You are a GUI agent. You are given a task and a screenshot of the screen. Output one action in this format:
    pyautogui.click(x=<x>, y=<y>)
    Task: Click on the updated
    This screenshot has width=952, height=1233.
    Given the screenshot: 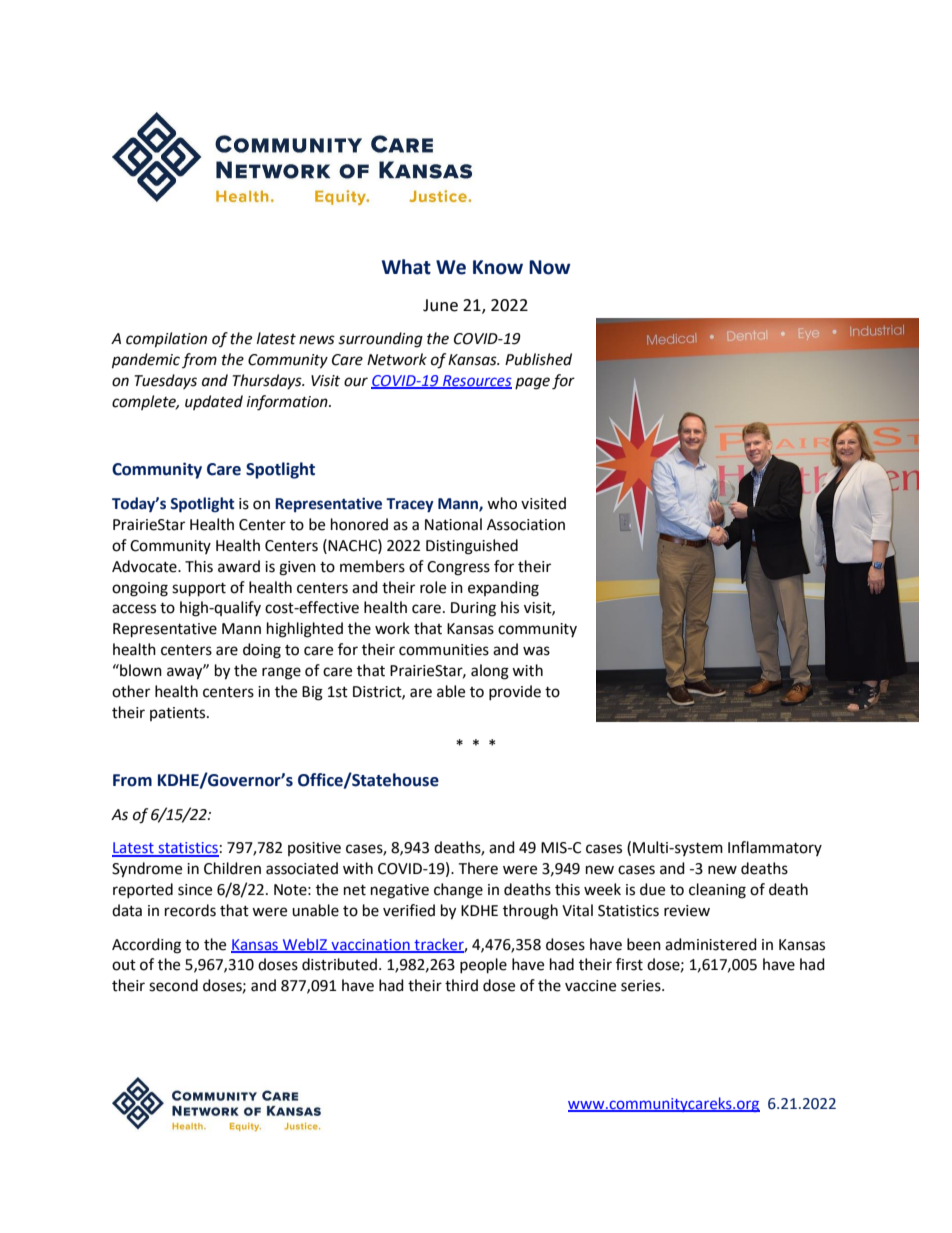 What is the action you would take?
    pyautogui.click(x=214, y=402)
